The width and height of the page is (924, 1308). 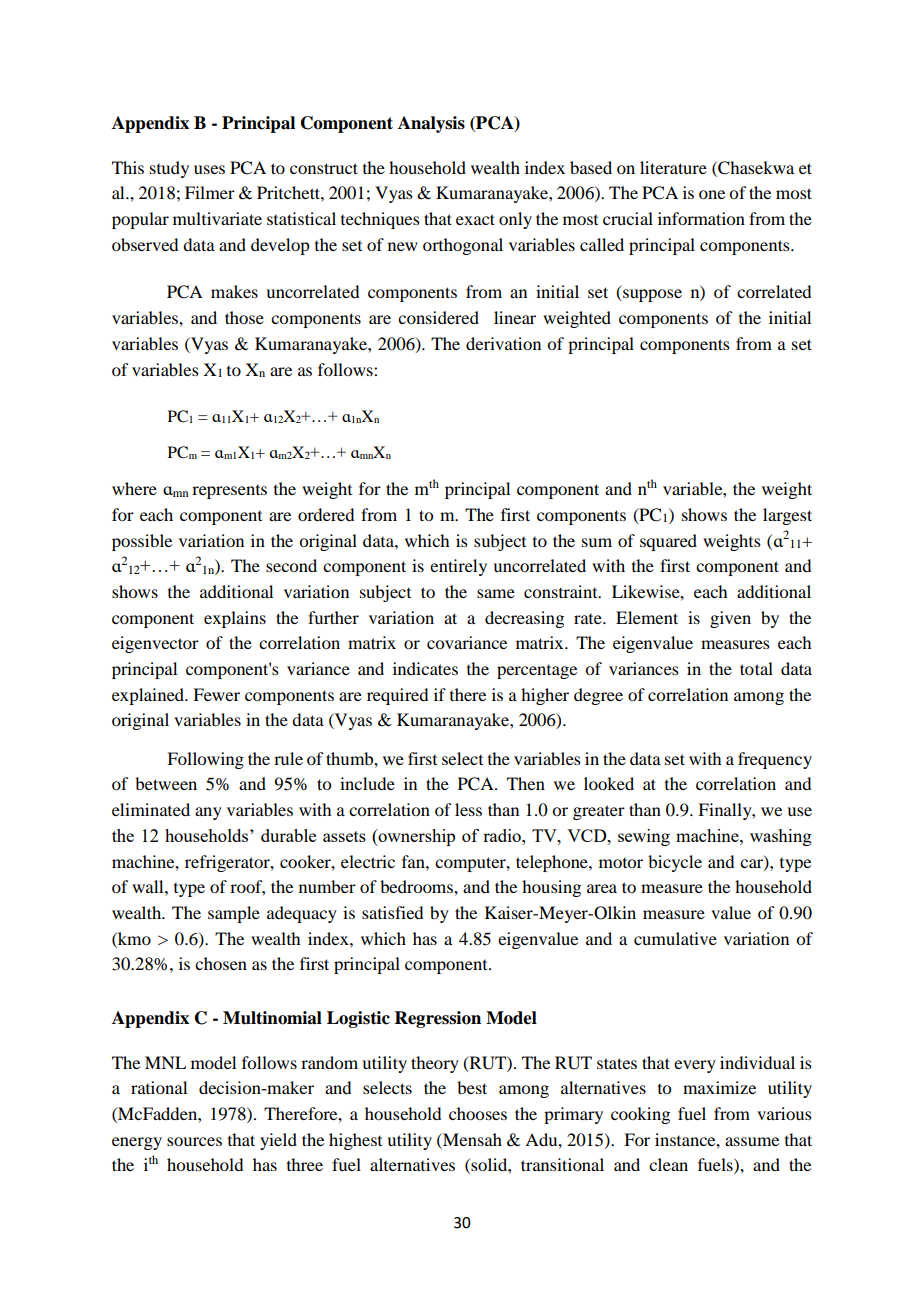 What do you see at coordinates (431, 124) in the page?
I see `Analysis` at bounding box center [431, 124].
